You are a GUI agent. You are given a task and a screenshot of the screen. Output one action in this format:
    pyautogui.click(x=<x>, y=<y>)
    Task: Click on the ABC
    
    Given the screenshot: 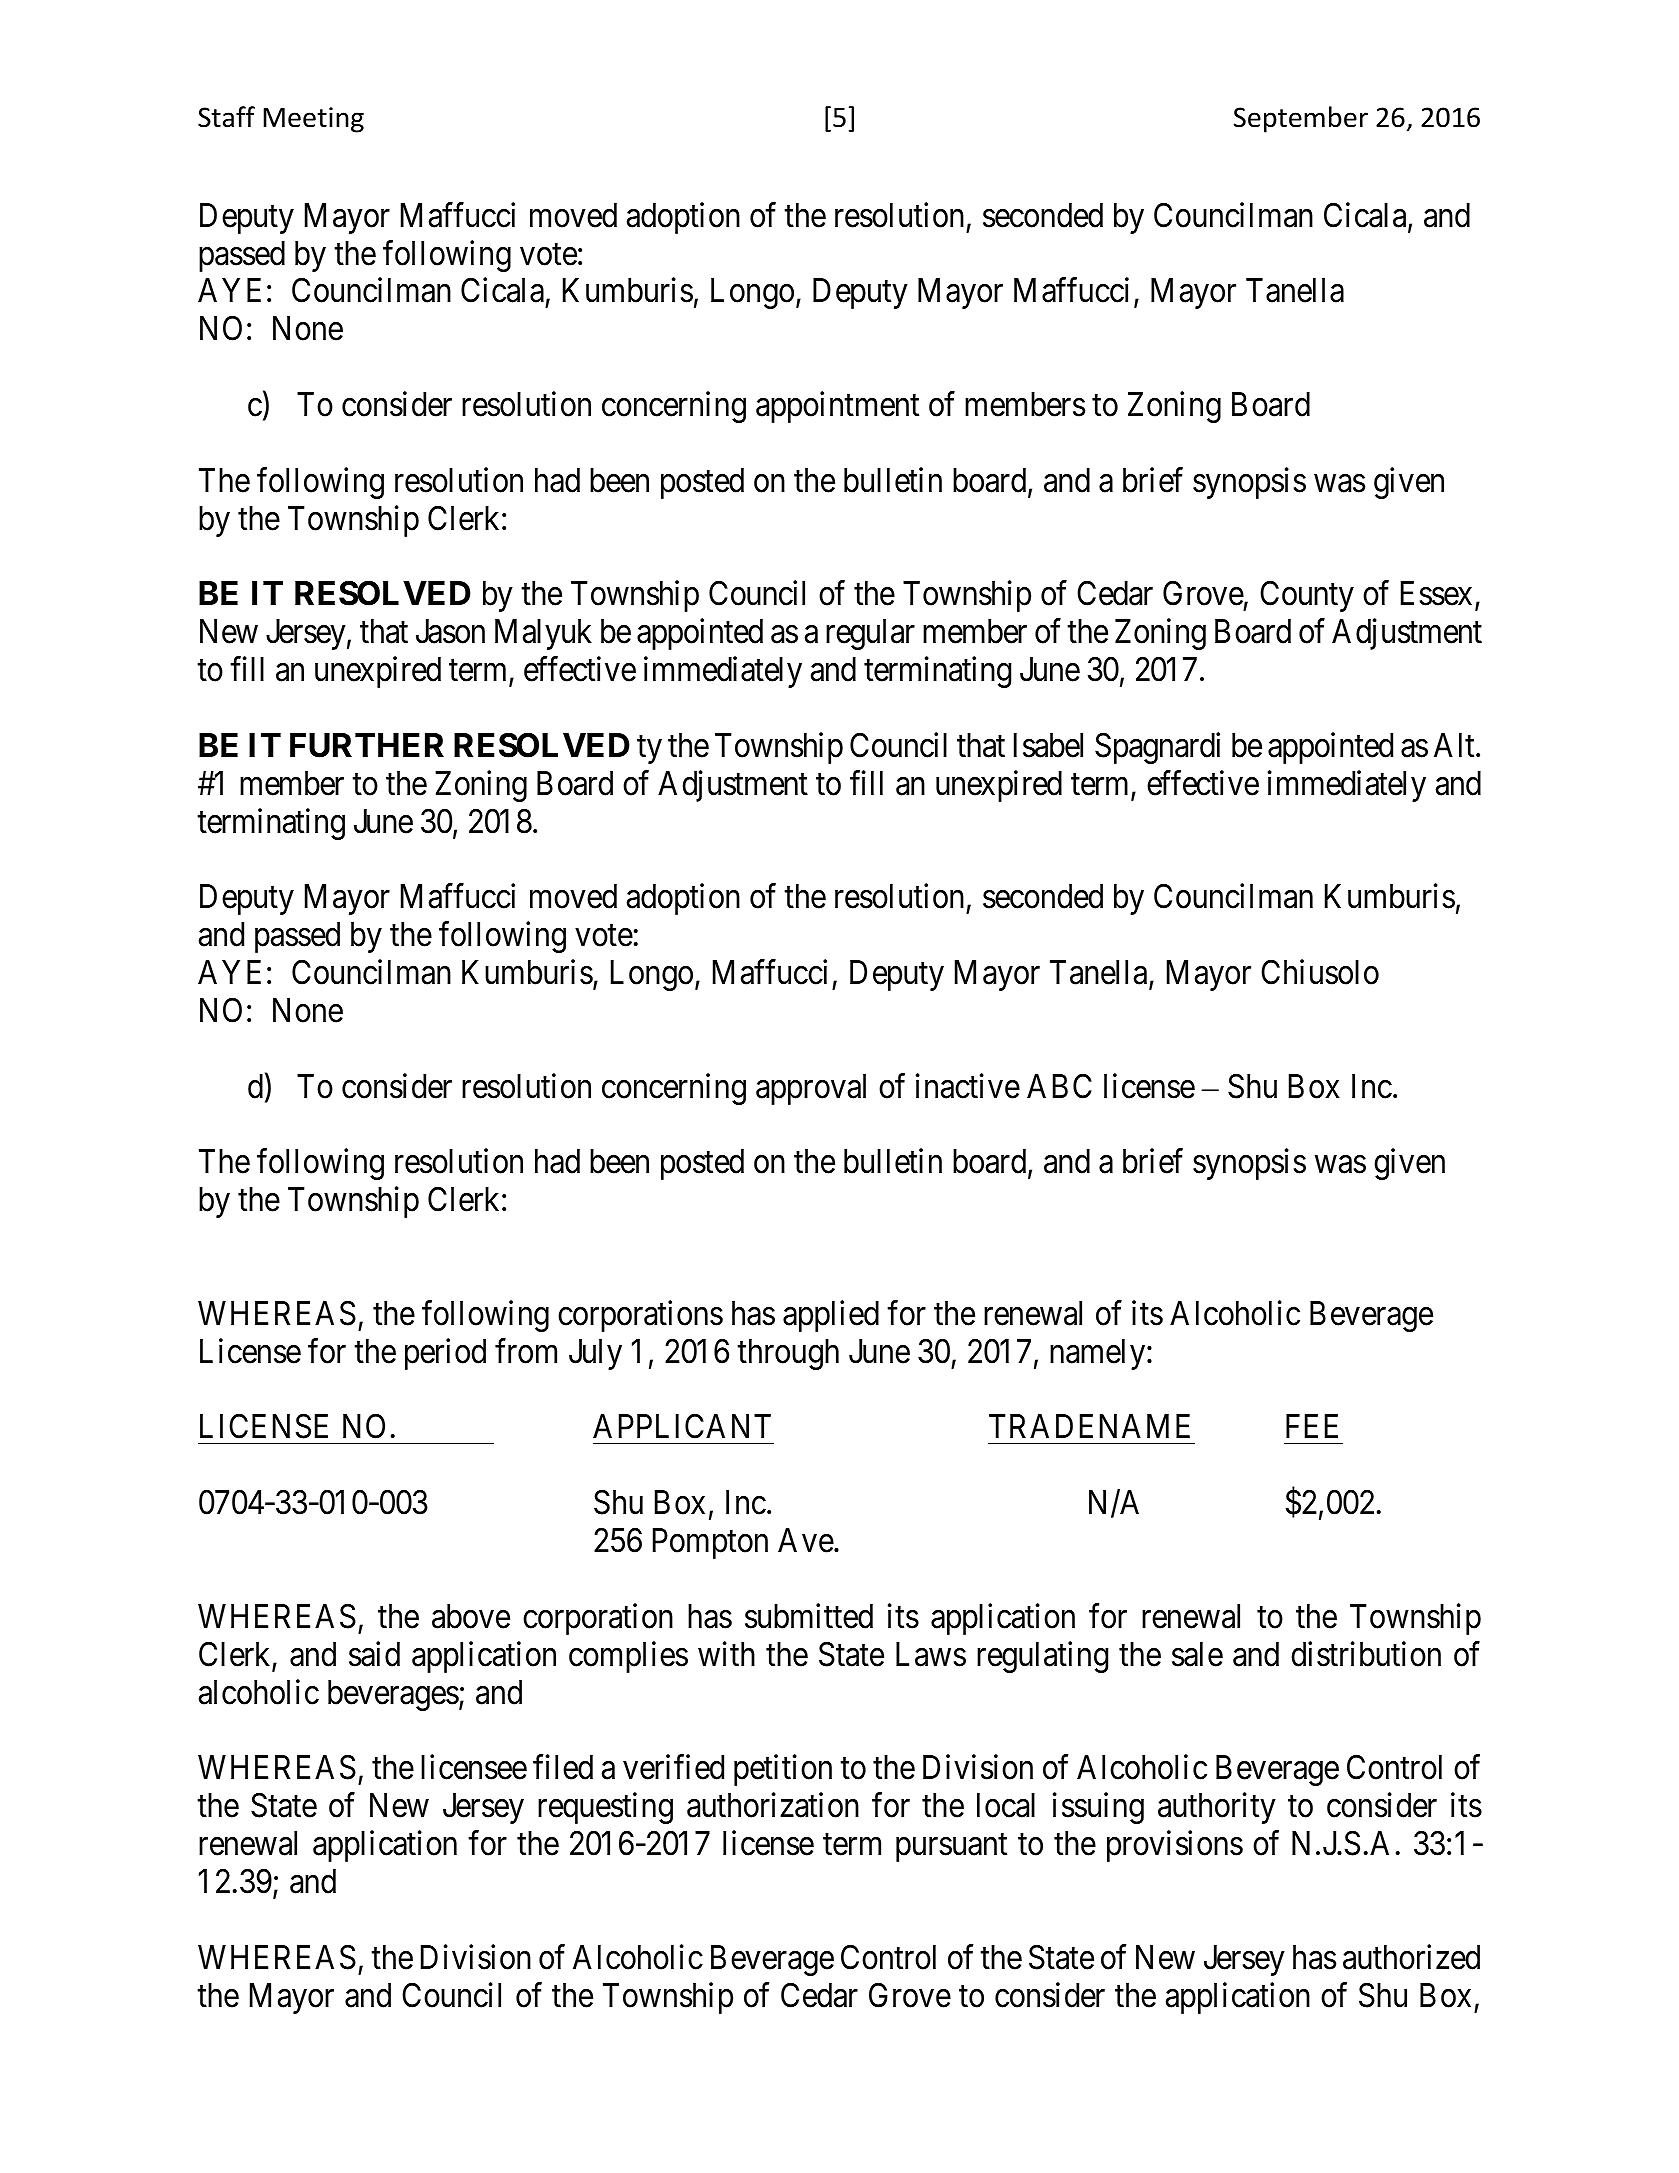 What is the action you would take?
    pyautogui.click(x=1059, y=1086)
